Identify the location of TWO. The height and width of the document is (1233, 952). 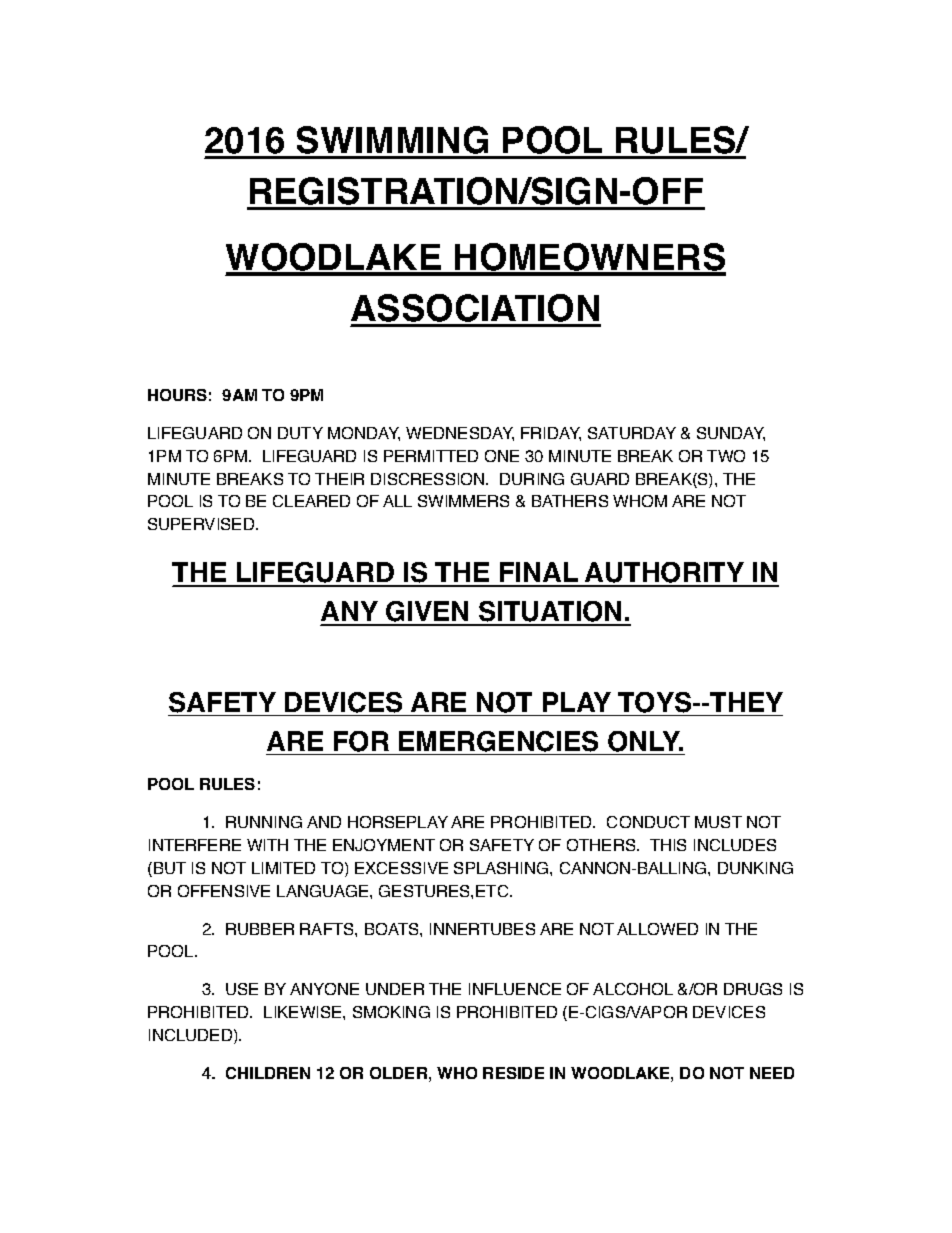
(726, 456).
